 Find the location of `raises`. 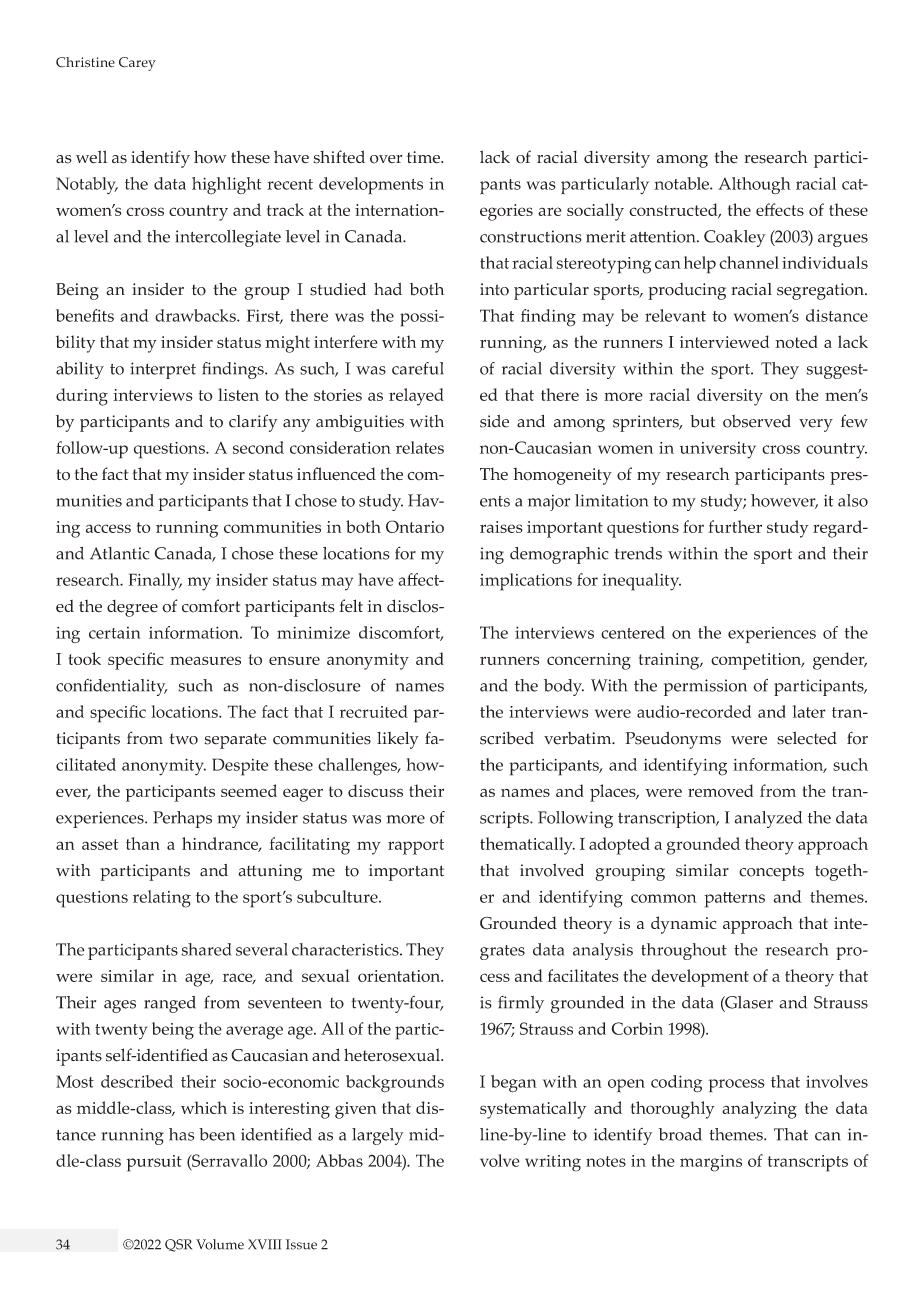

raises is located at coordinates (501, 527).
